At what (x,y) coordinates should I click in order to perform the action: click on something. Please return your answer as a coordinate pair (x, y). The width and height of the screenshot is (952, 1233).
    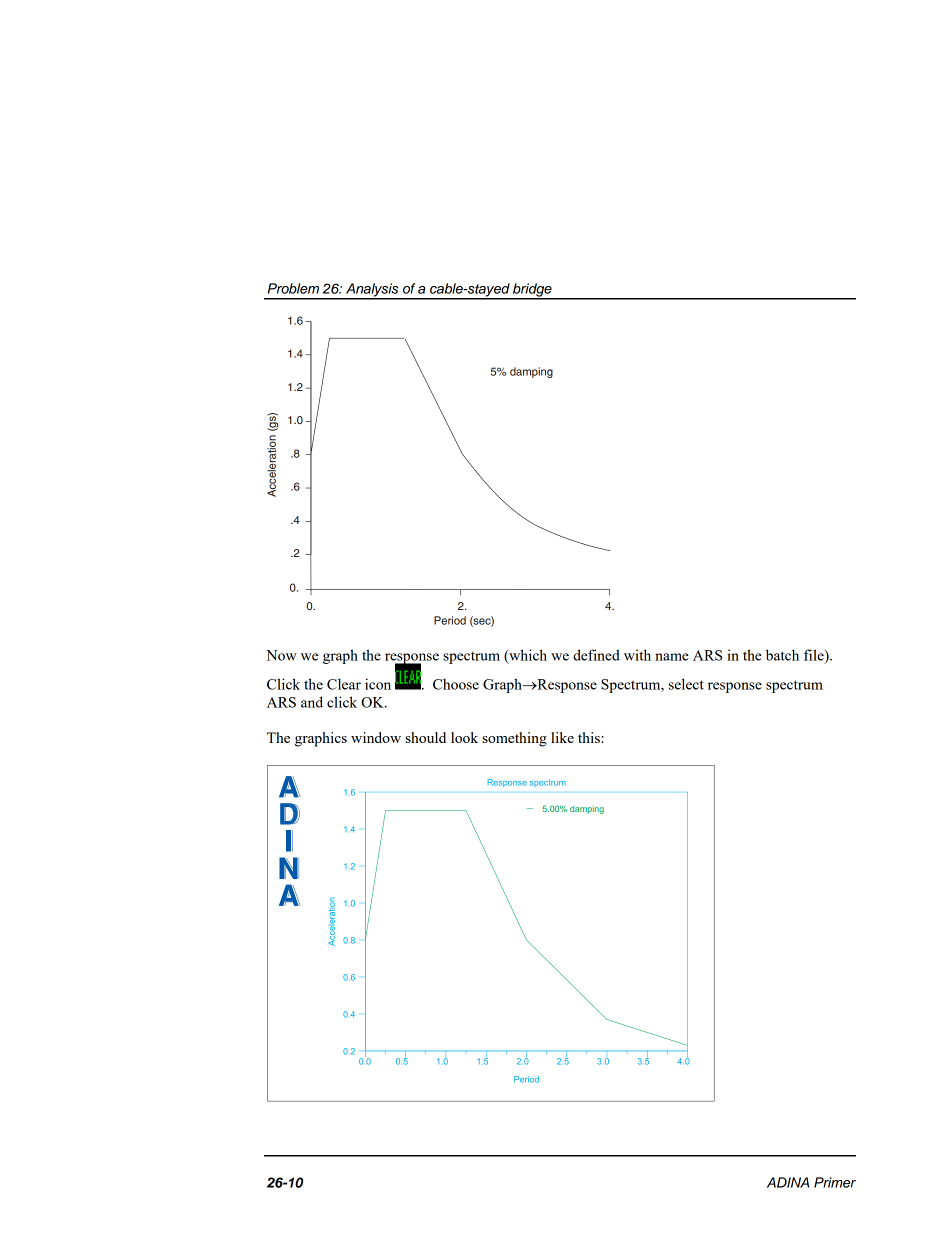
    Looking at the image, I should click on (514, 739).
